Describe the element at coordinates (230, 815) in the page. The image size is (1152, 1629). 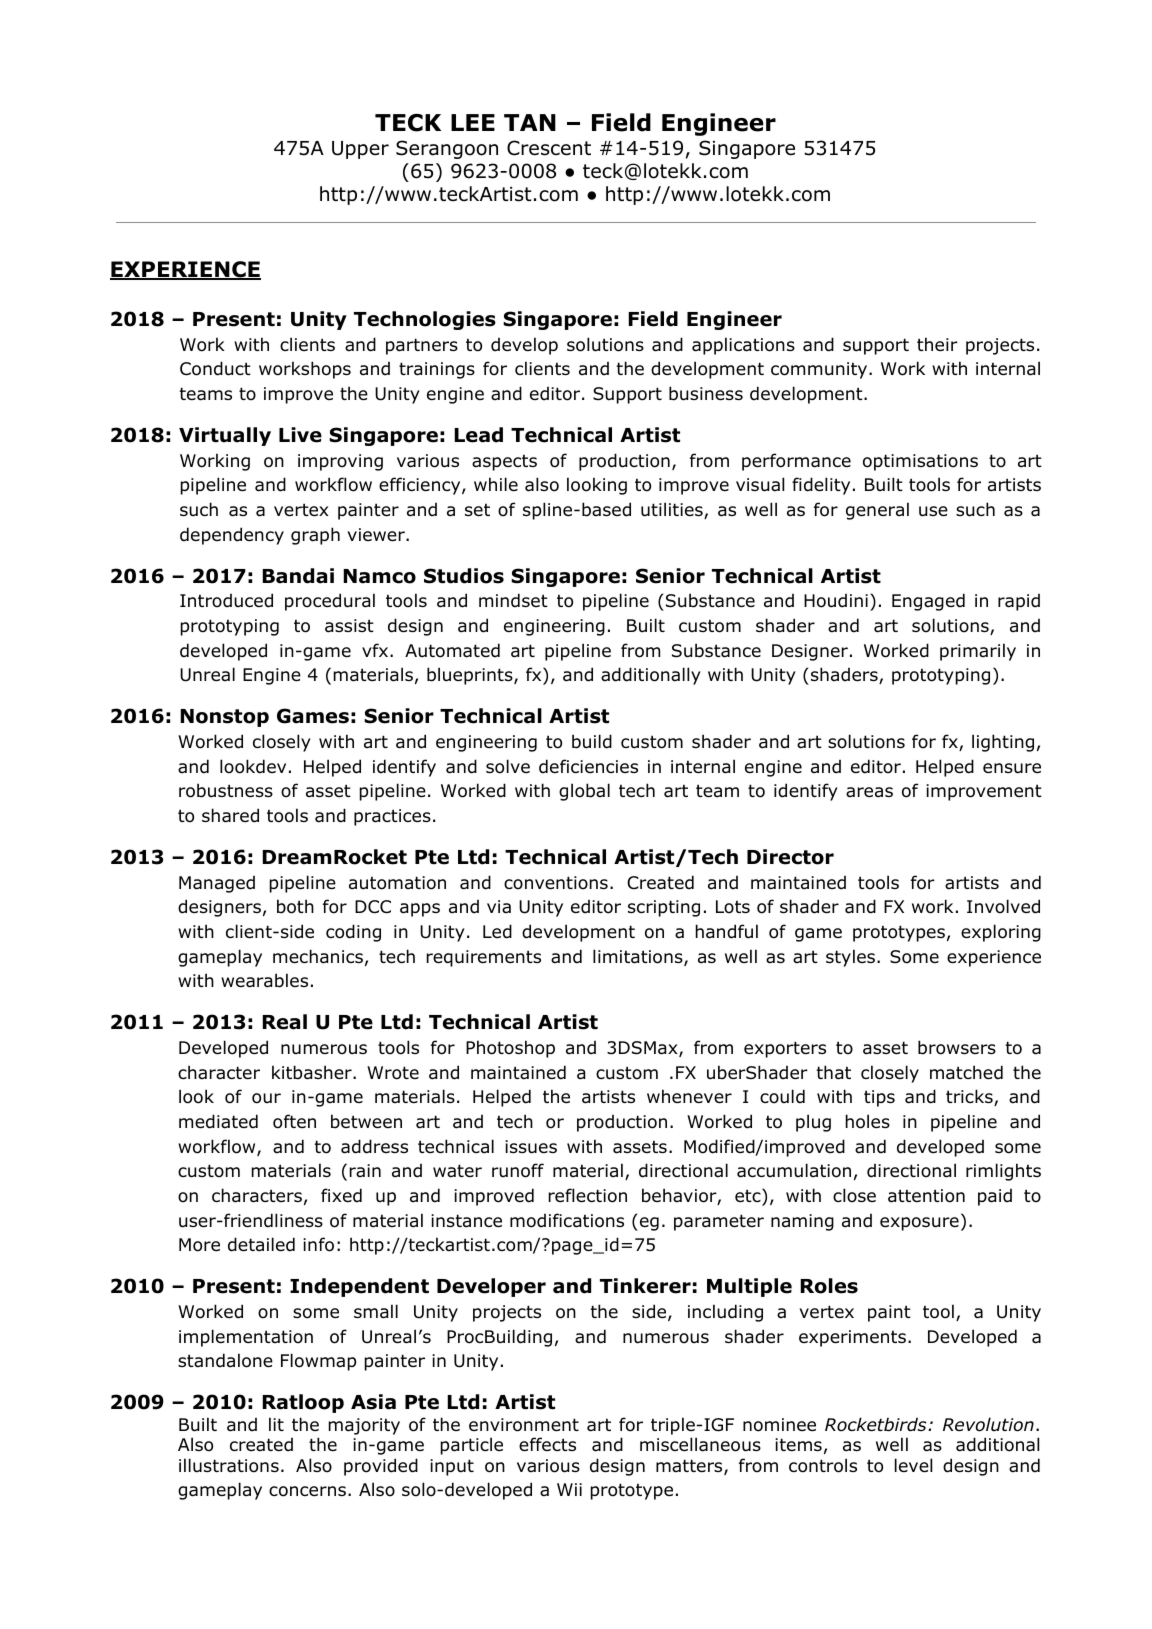
I see `shared` at that location.
